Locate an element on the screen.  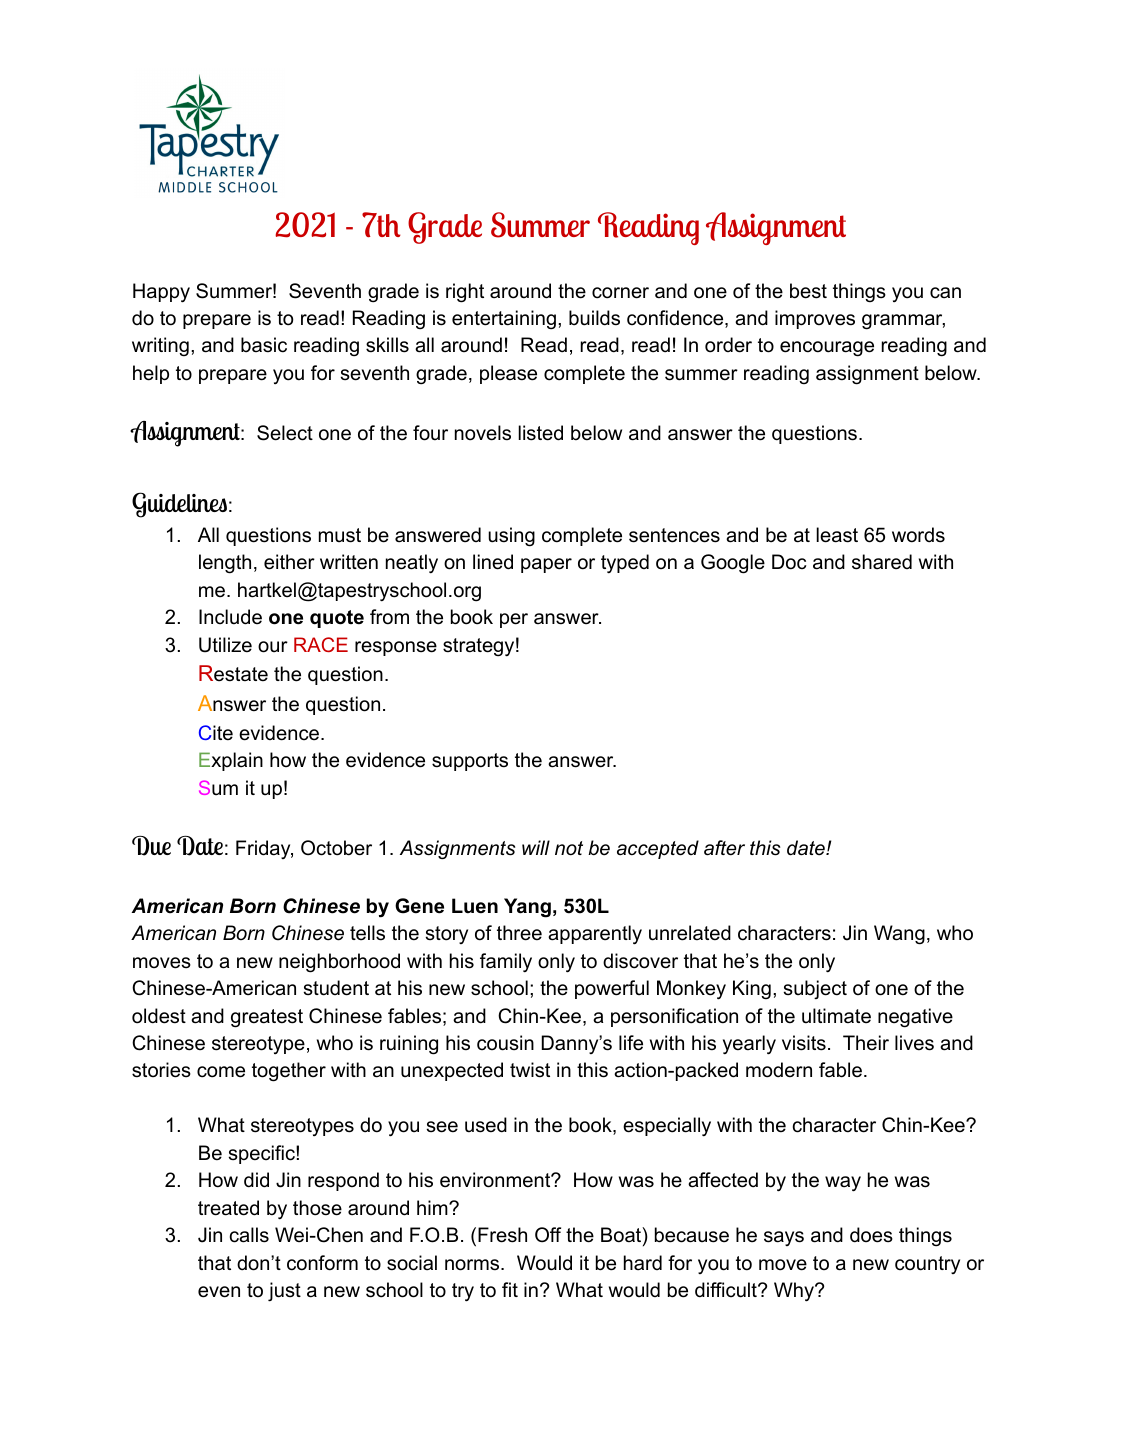
Utilize is located at coordinates (225, 645).
